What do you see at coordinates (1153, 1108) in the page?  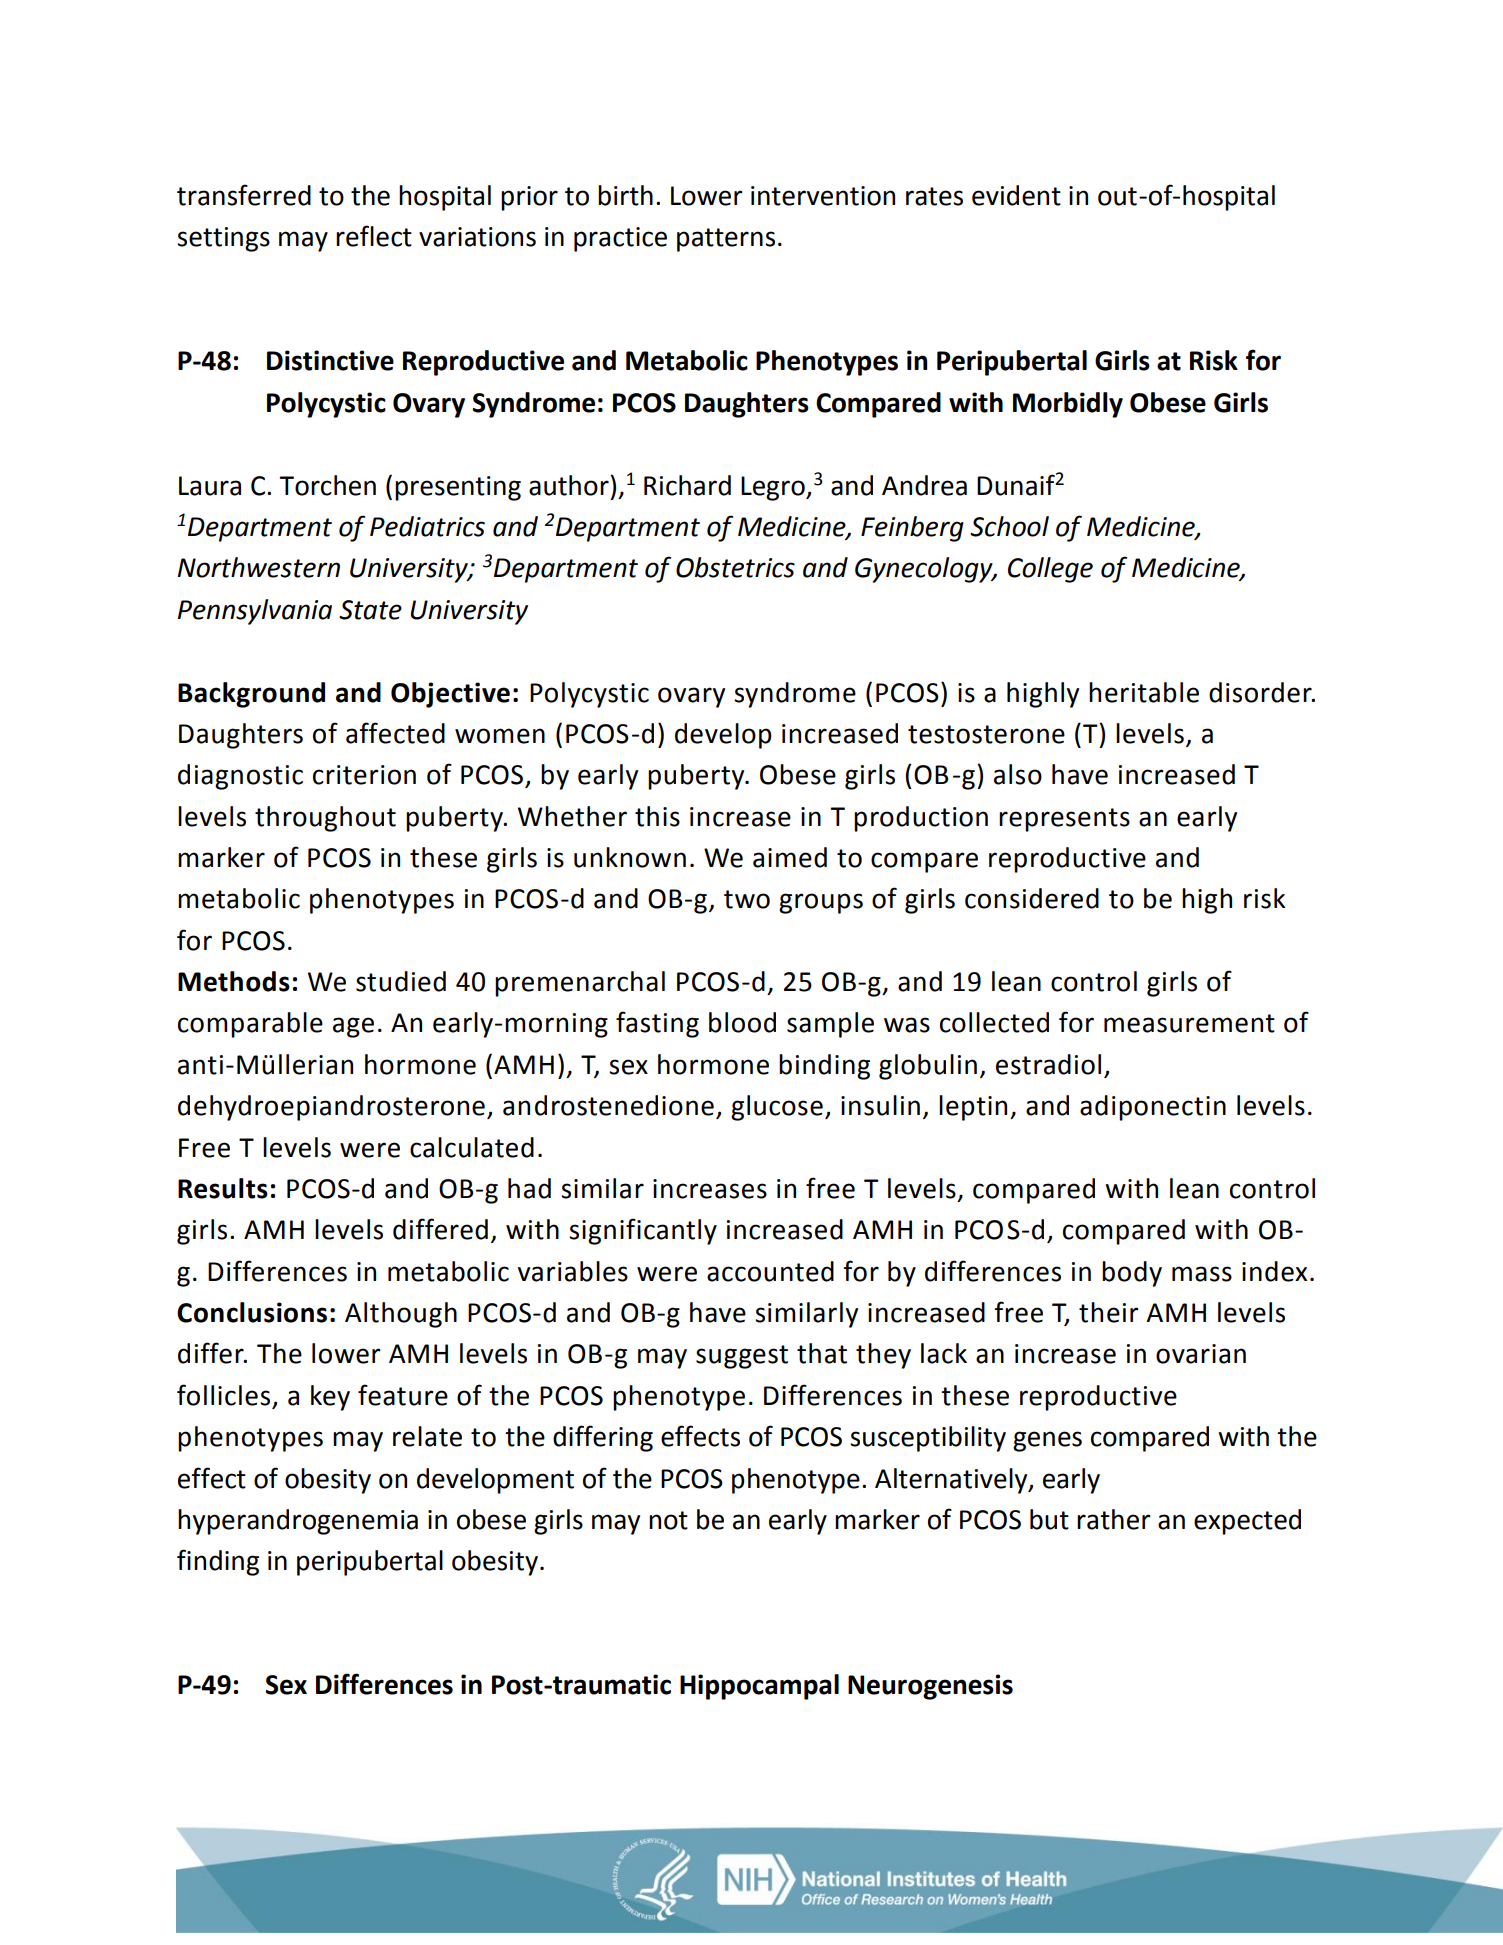 I see `adiponectin` at bounding box center [1153, 1108].
